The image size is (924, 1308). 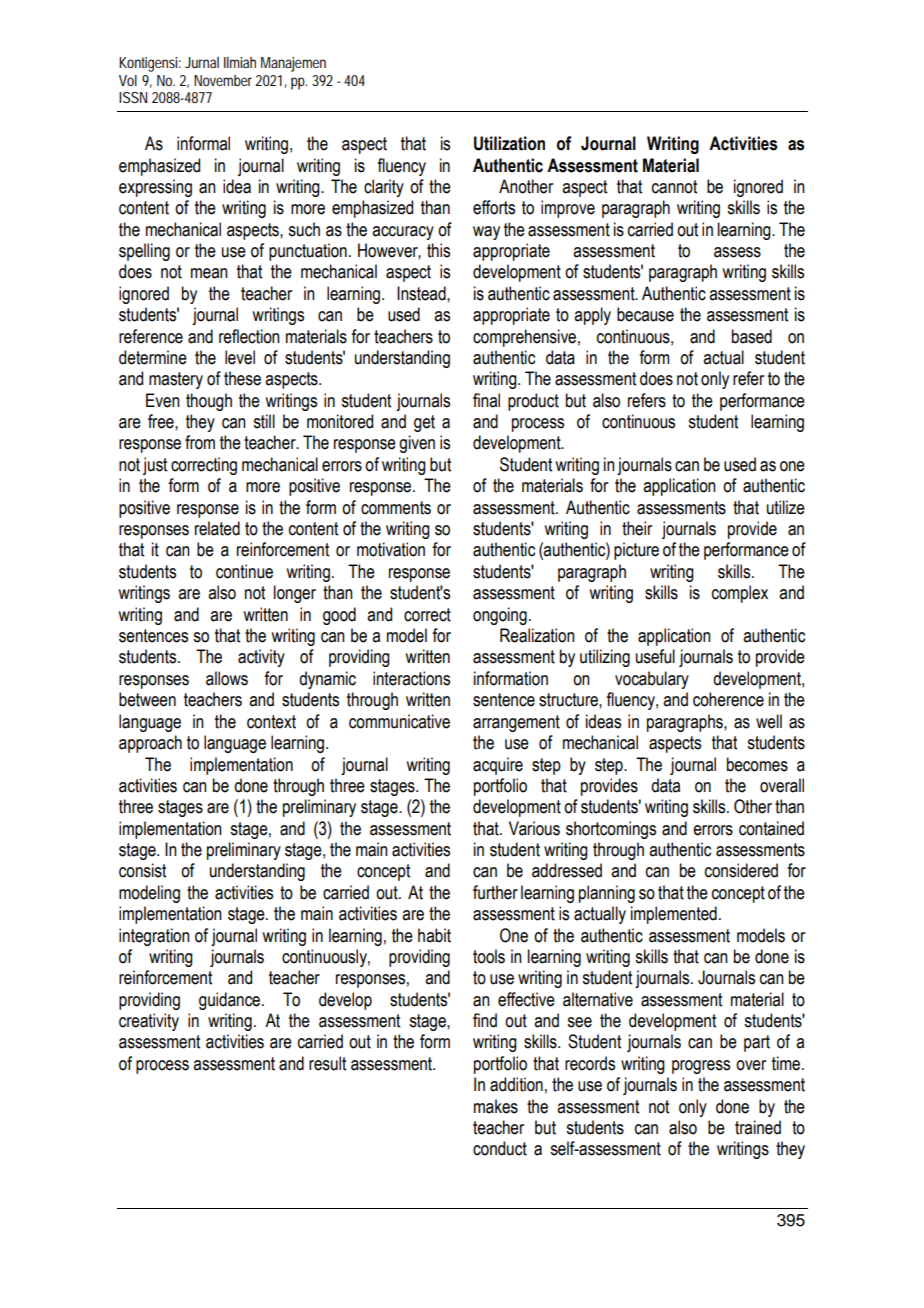 What do you see at coordinates (509, 143) in the page?
I see `Utilization` at bounding box center [509, 143].
